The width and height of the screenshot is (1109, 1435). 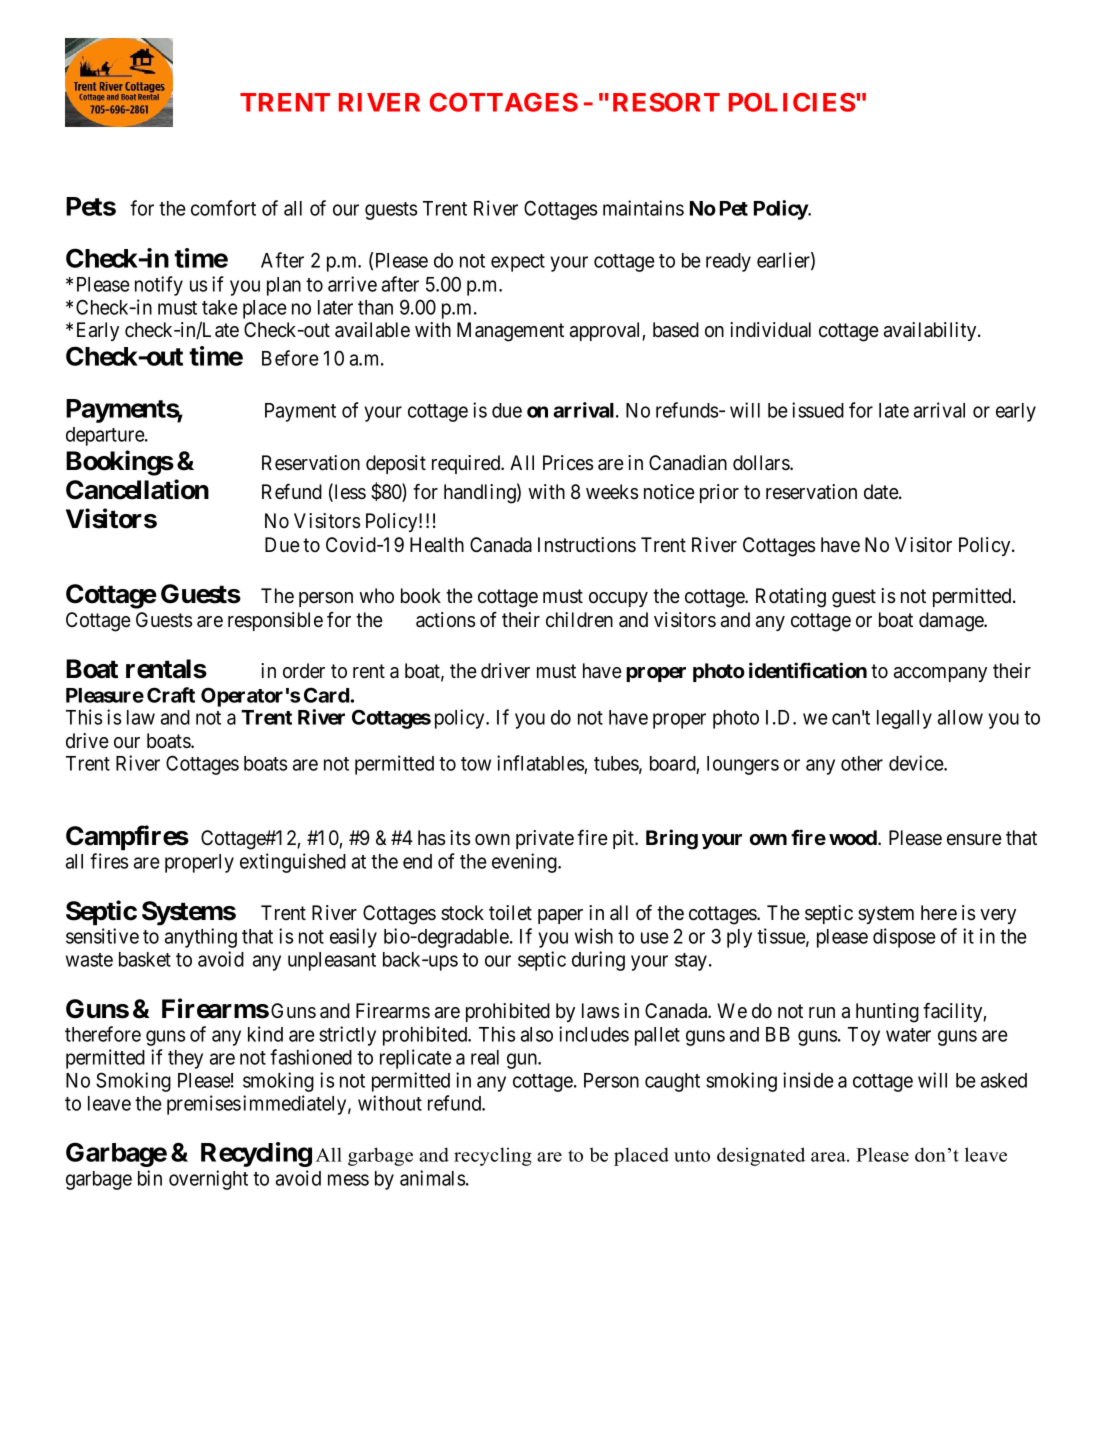 What do you see at coordinates (223, 208) in the screenshot?
I see `comfort` at bounding box center [223, 208].
